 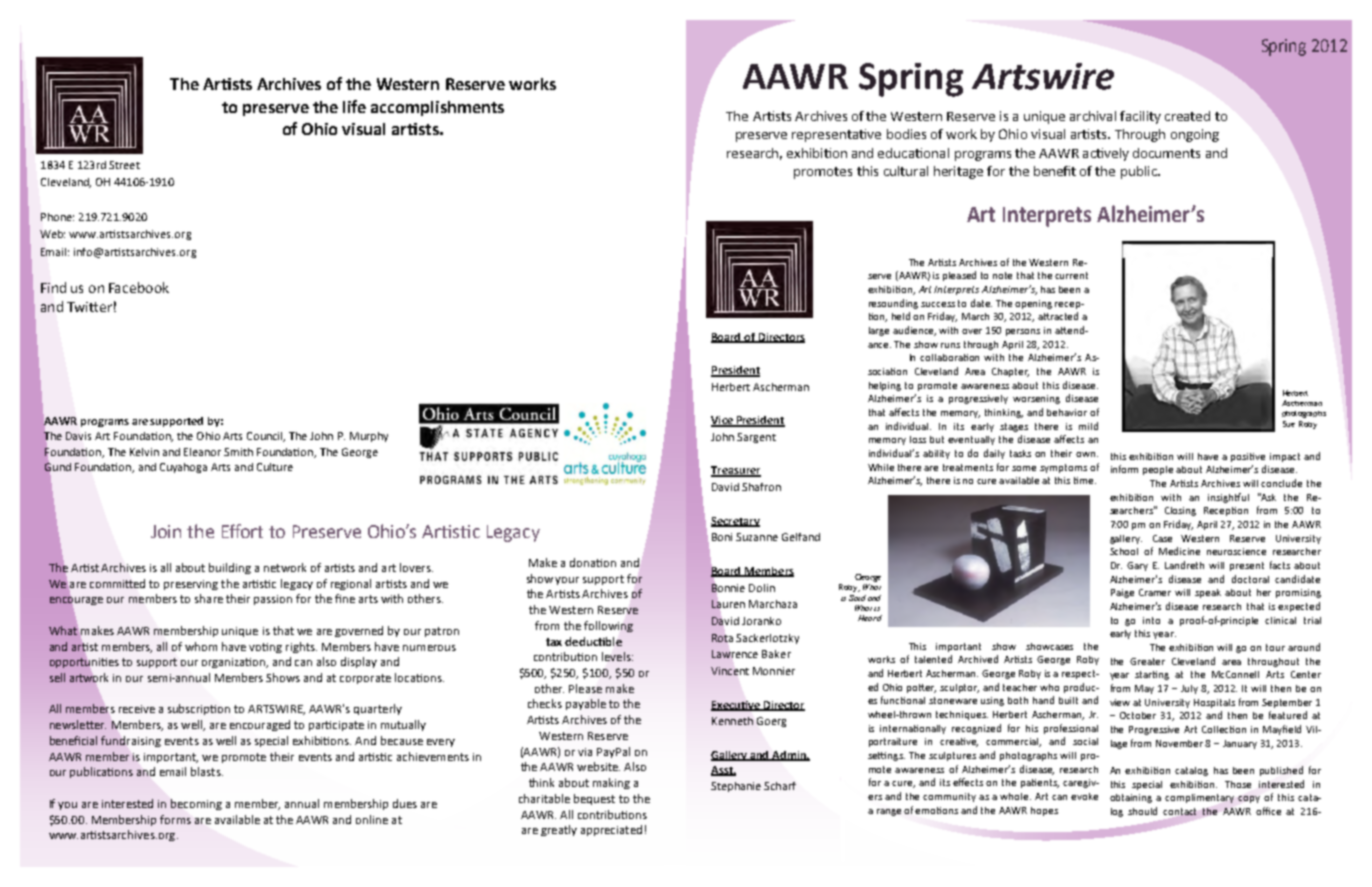 I want to click on Street, so click(x=124, y=165).
